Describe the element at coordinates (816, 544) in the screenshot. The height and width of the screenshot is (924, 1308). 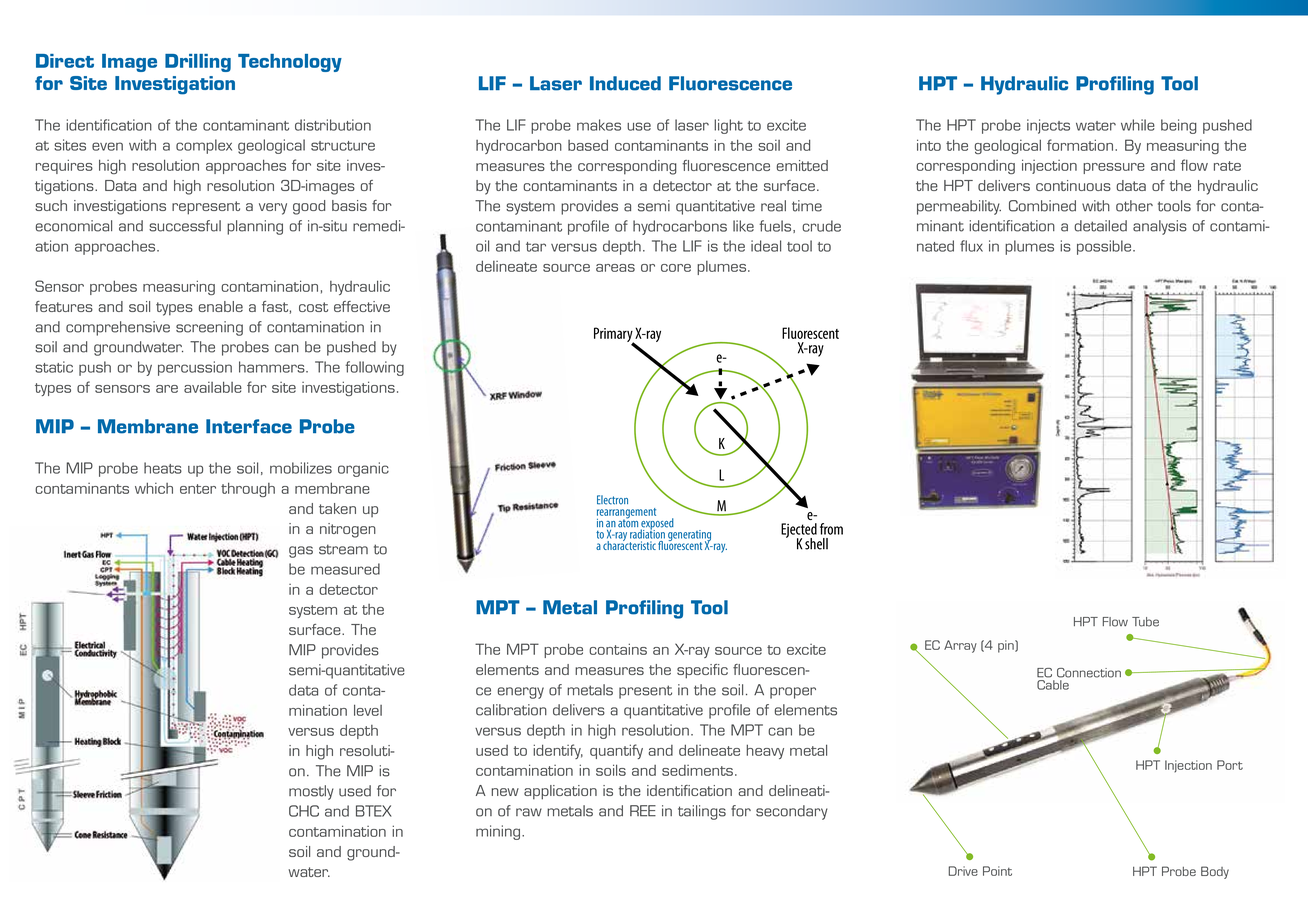
I see `shell` at that location.
